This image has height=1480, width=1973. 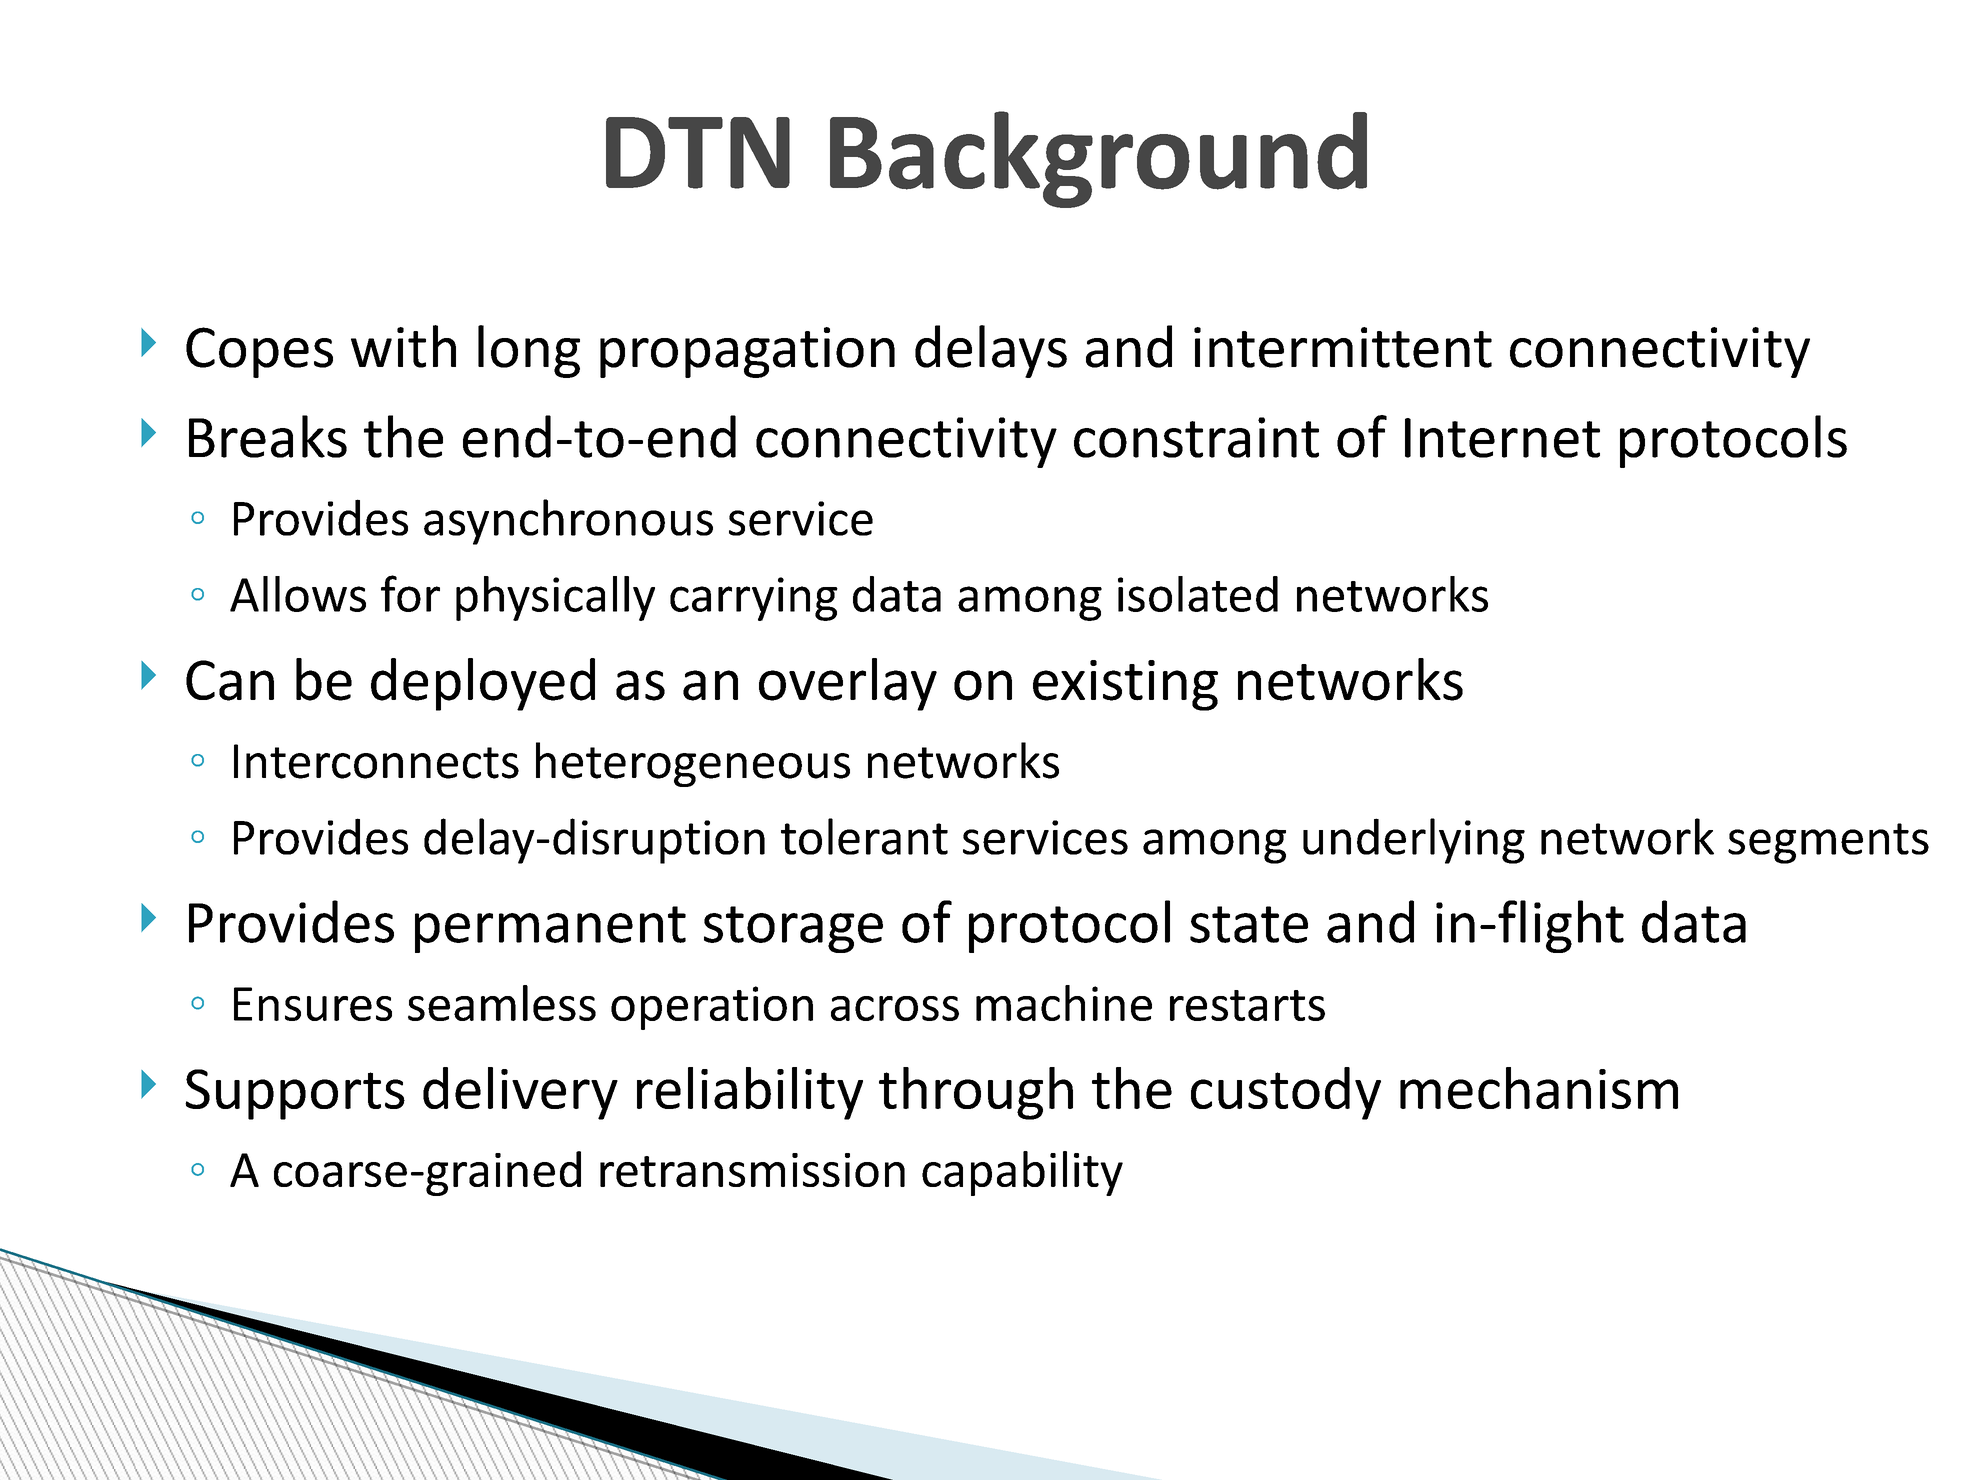 What do you see at coordinates (1198, 594) in the image?
I see `isolated` at bounding box center [1198, 594].
